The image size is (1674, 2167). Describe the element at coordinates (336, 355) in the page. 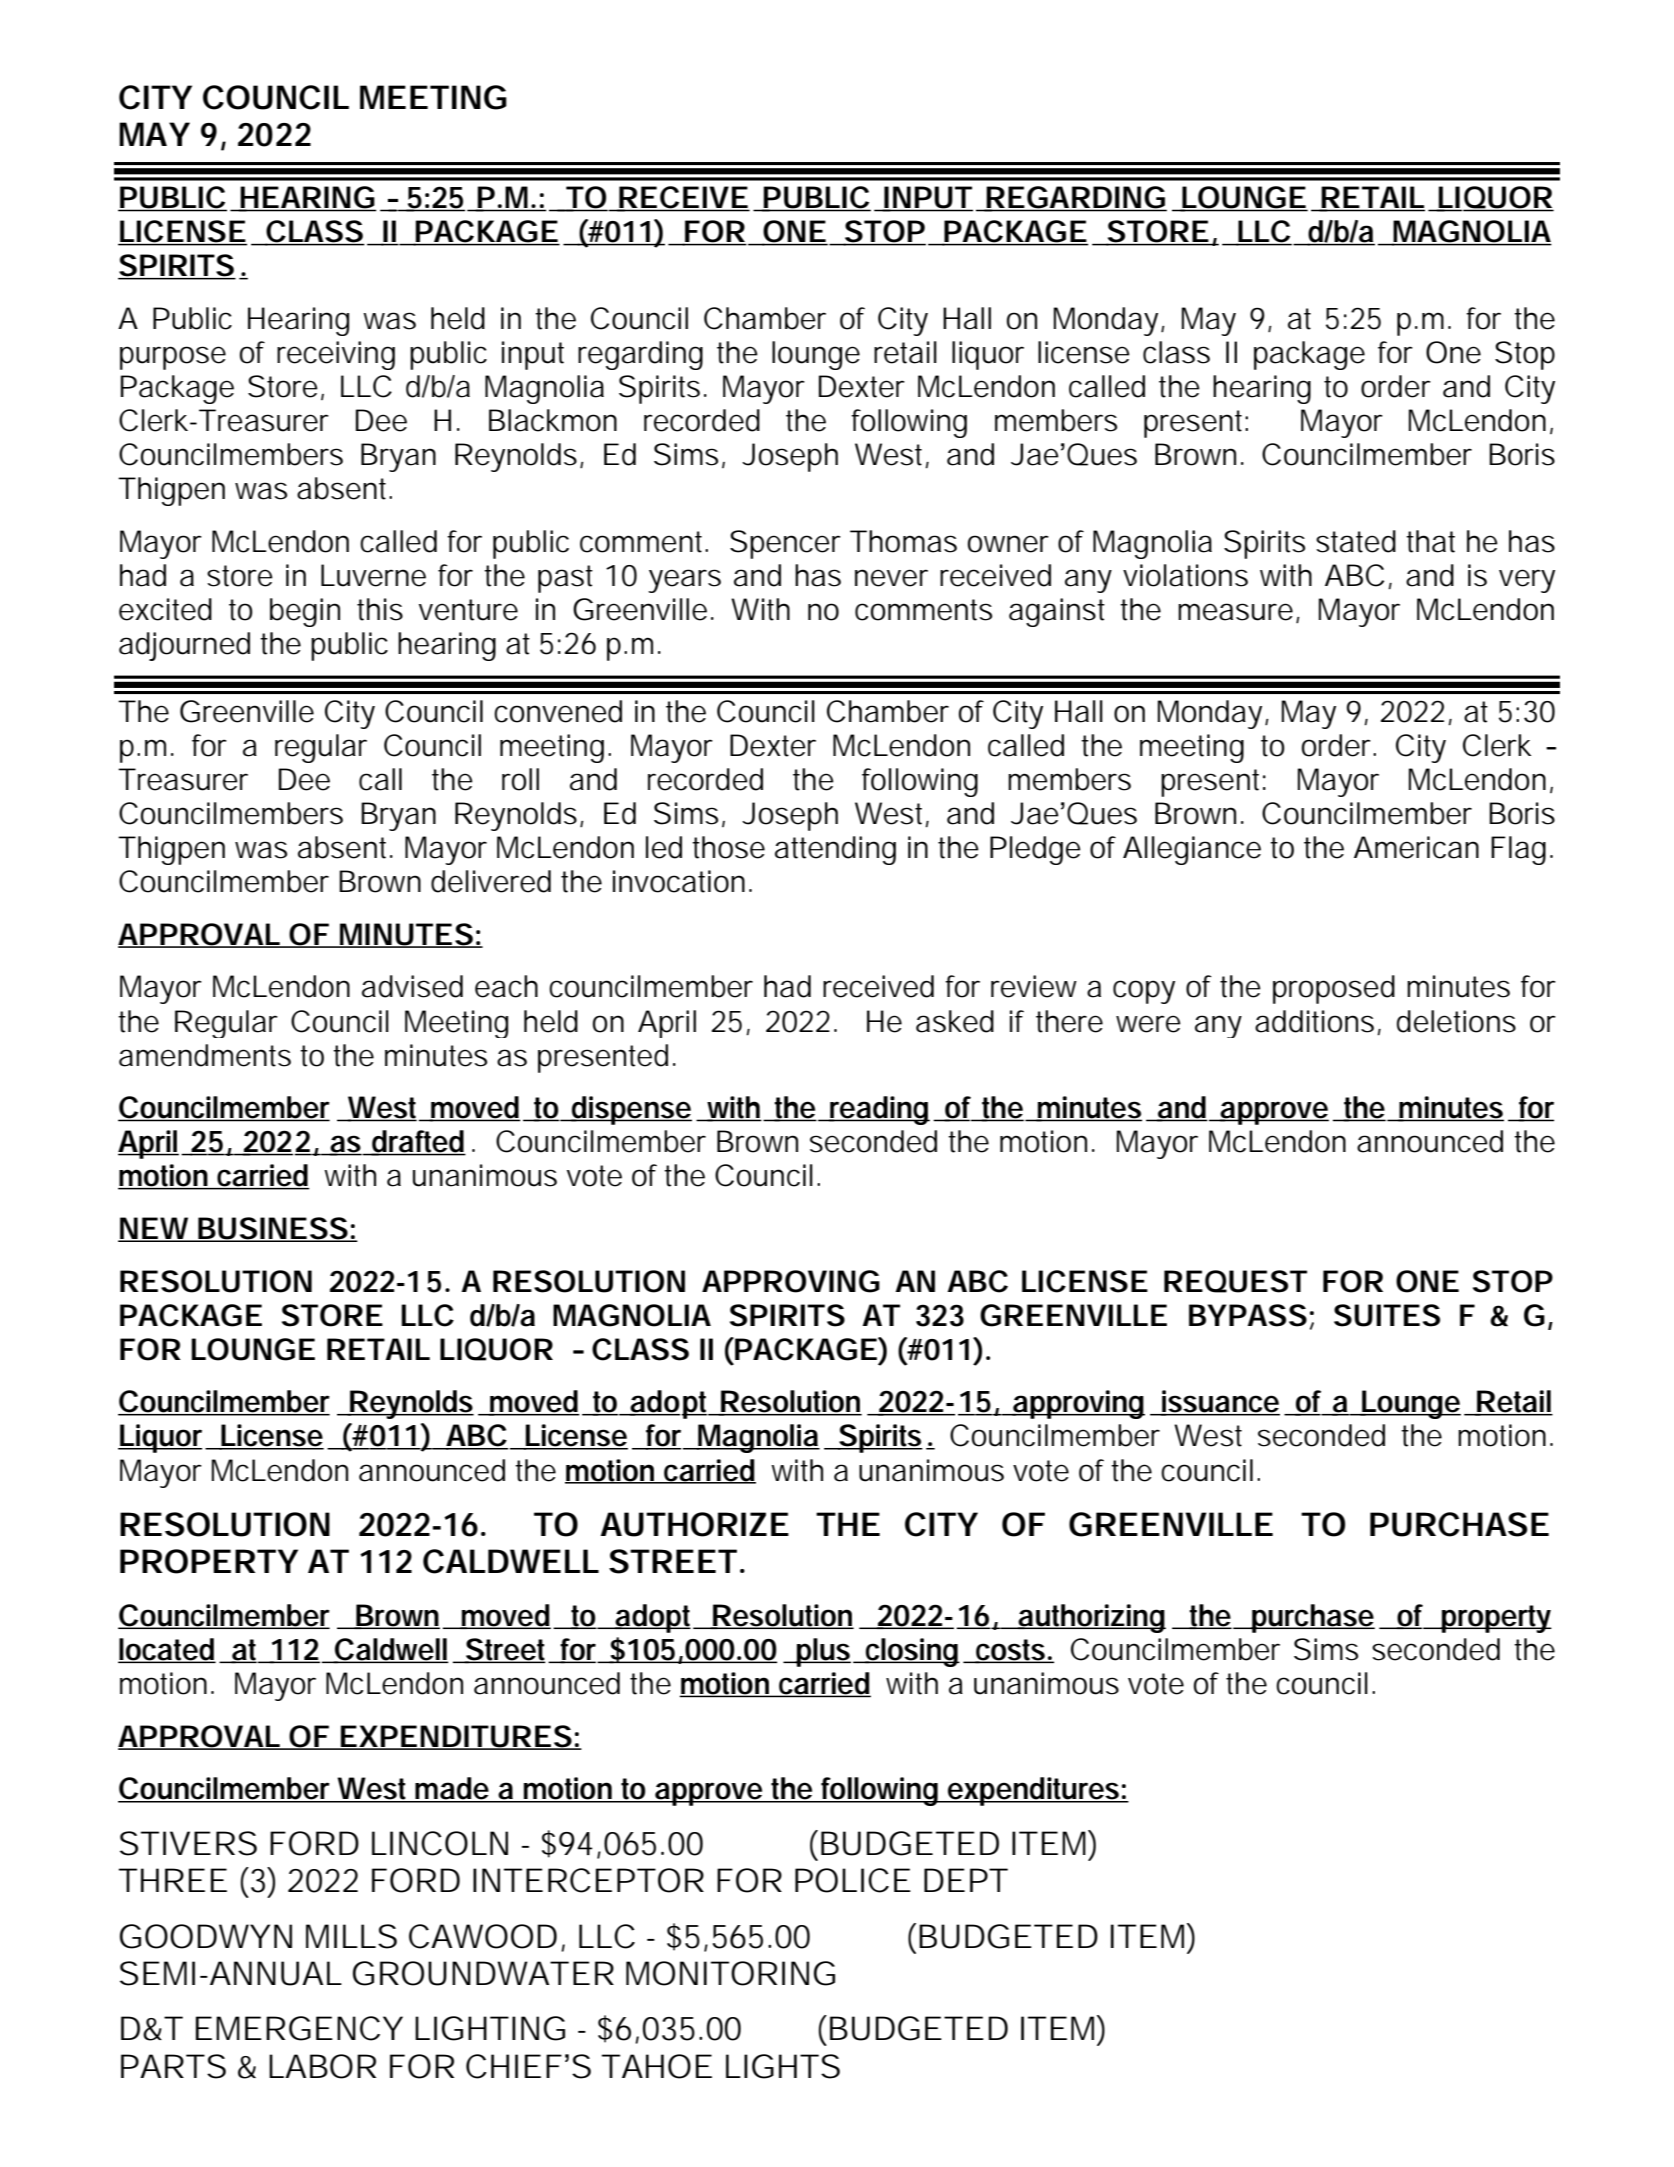

I see `receiving` at that location.
